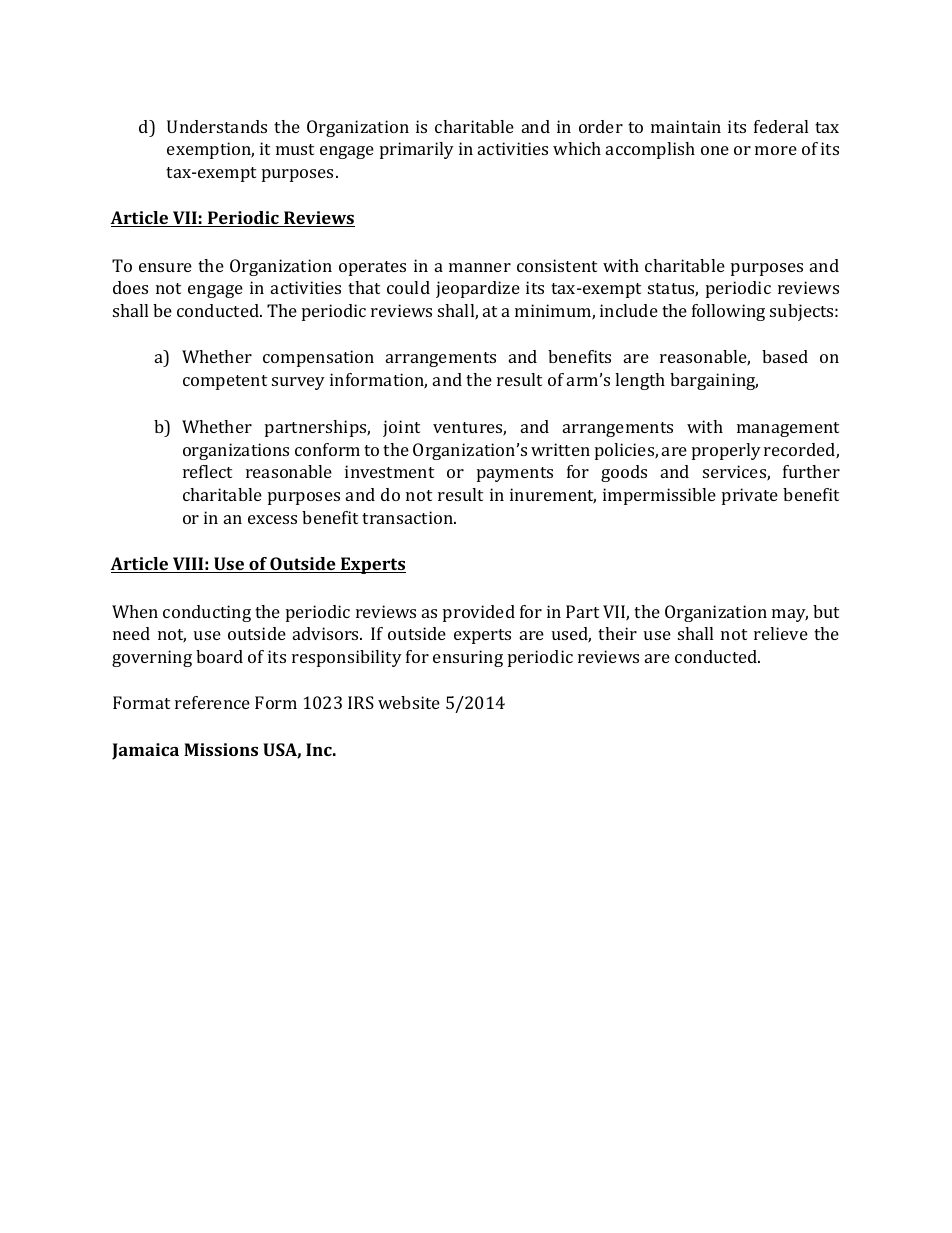 The height and width of the image is (1233, 952). Describe the element at coordinates (221, 749) in the image. I see `Missions` at that location.
